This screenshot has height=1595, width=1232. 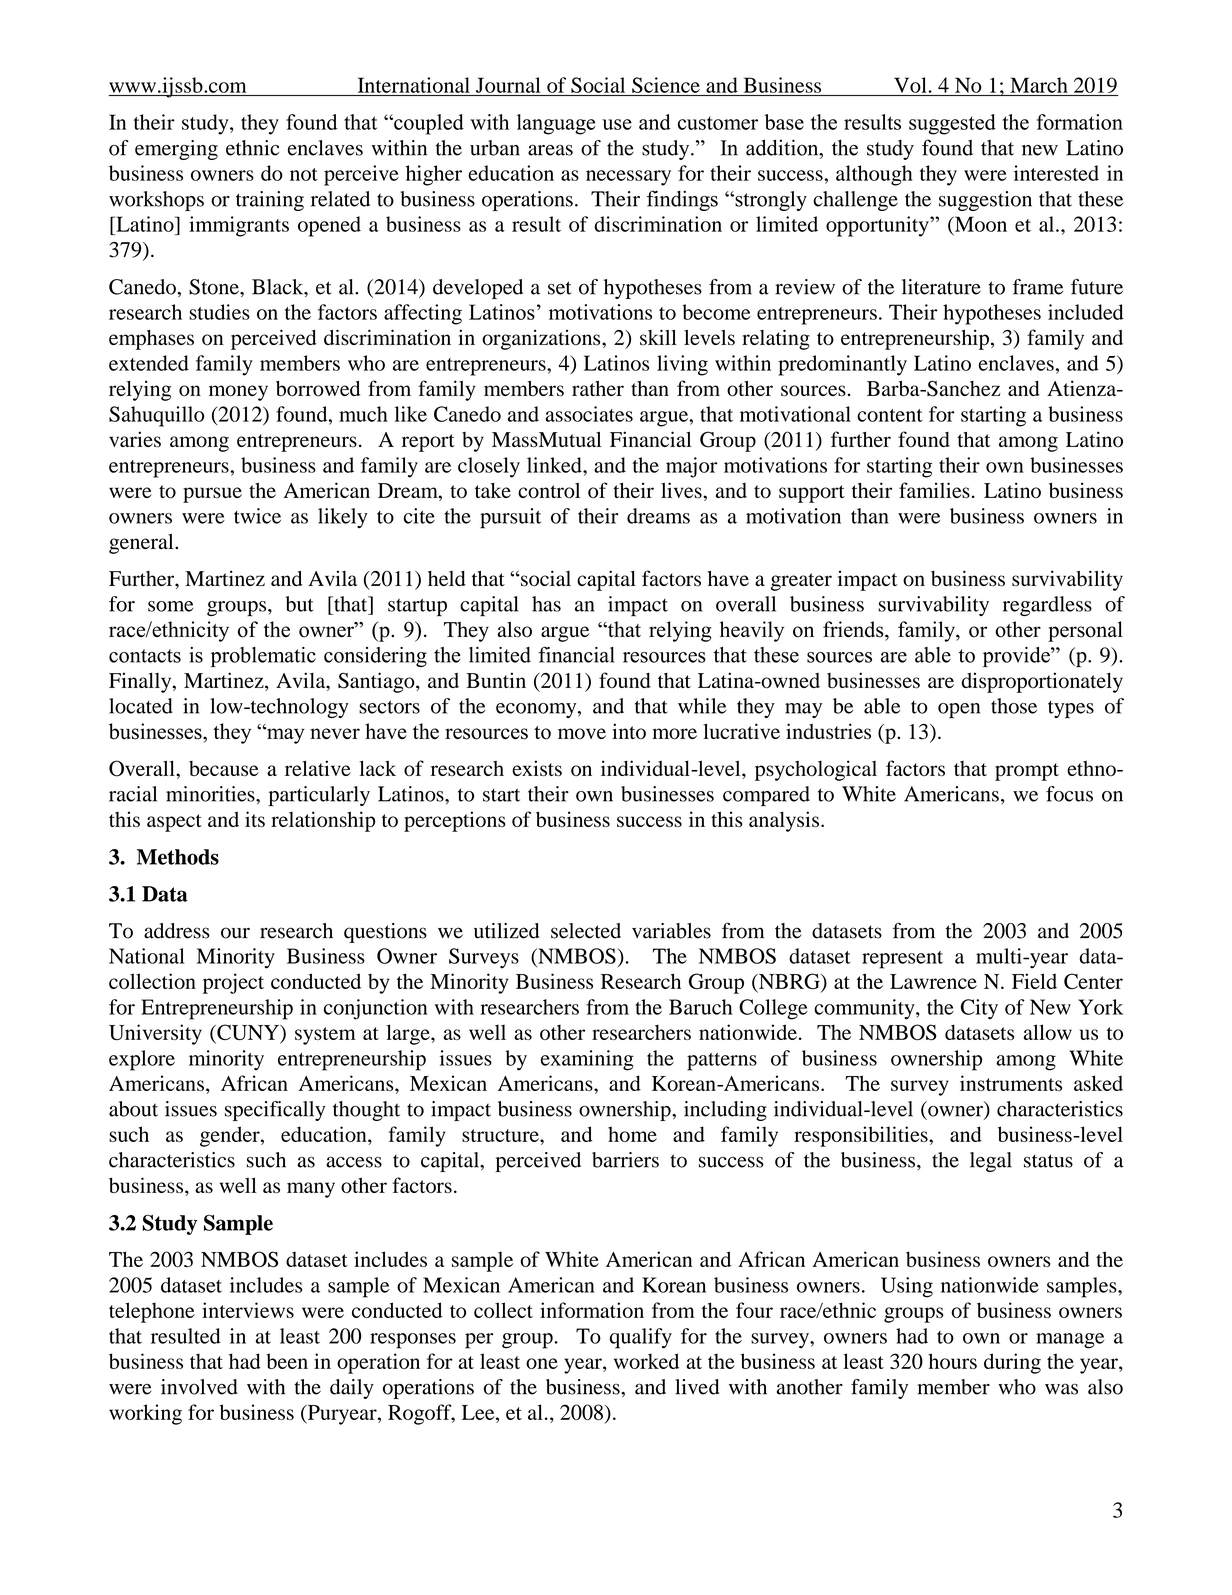 What do you see at coordinates (556, 124) in the screenshot?
I see `language` at bounding box center [556, 124].
